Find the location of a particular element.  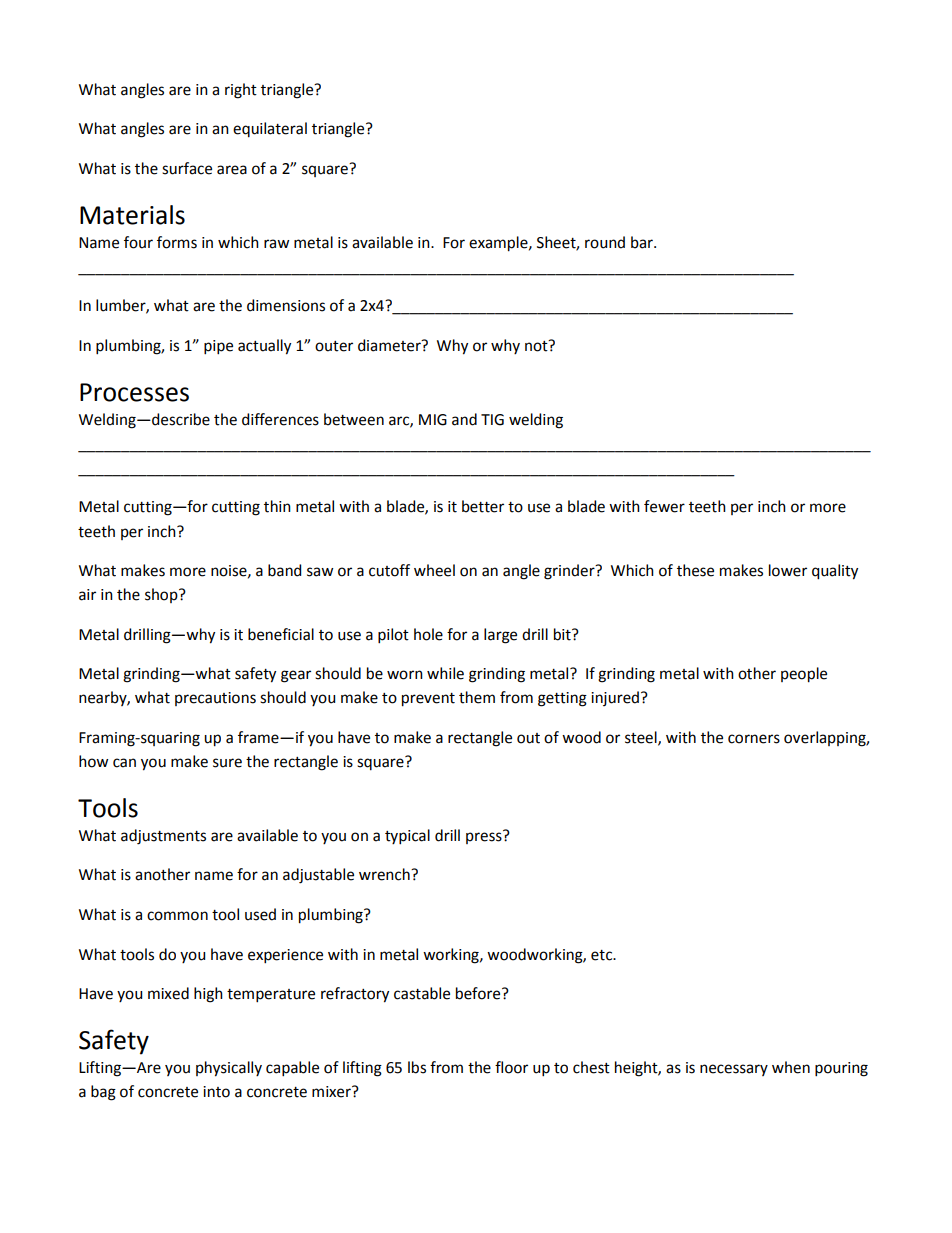

surface is located at coordinates (187, 168).
